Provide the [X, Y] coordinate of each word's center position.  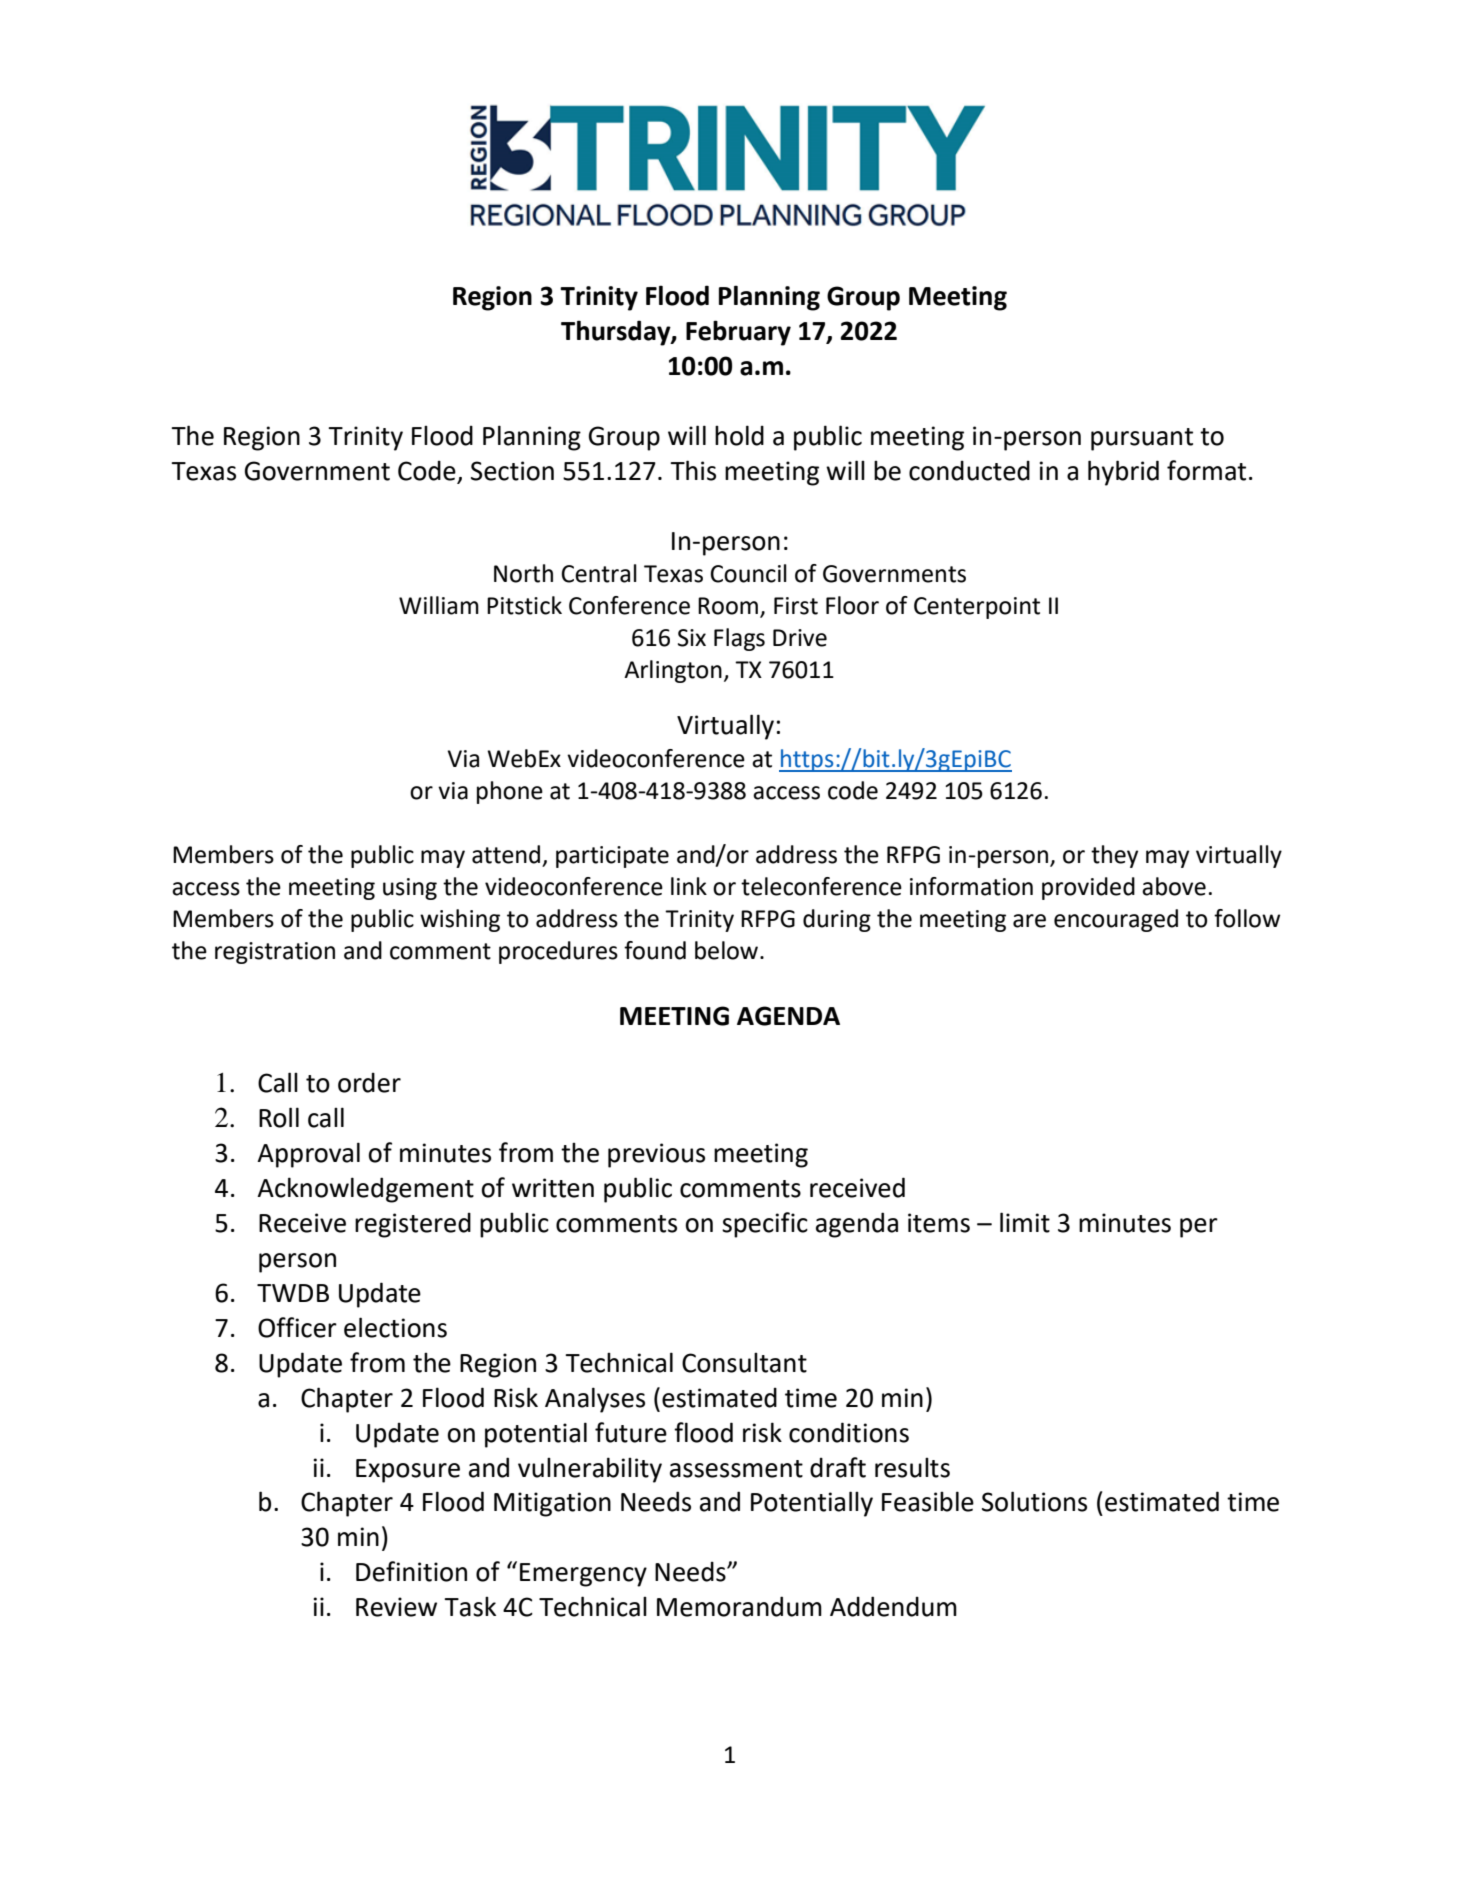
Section [512, 471]
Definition [411, 1571]
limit [1025, 1222]
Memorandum [739, 1606]
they [1114, 856]
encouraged [1116, 920]
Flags [739, 639]
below [726, 950]
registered [413, 1225]
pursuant [1142, 439]
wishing [460, 920]
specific [765, 1225]
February [738, 333]
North [523, 573]
